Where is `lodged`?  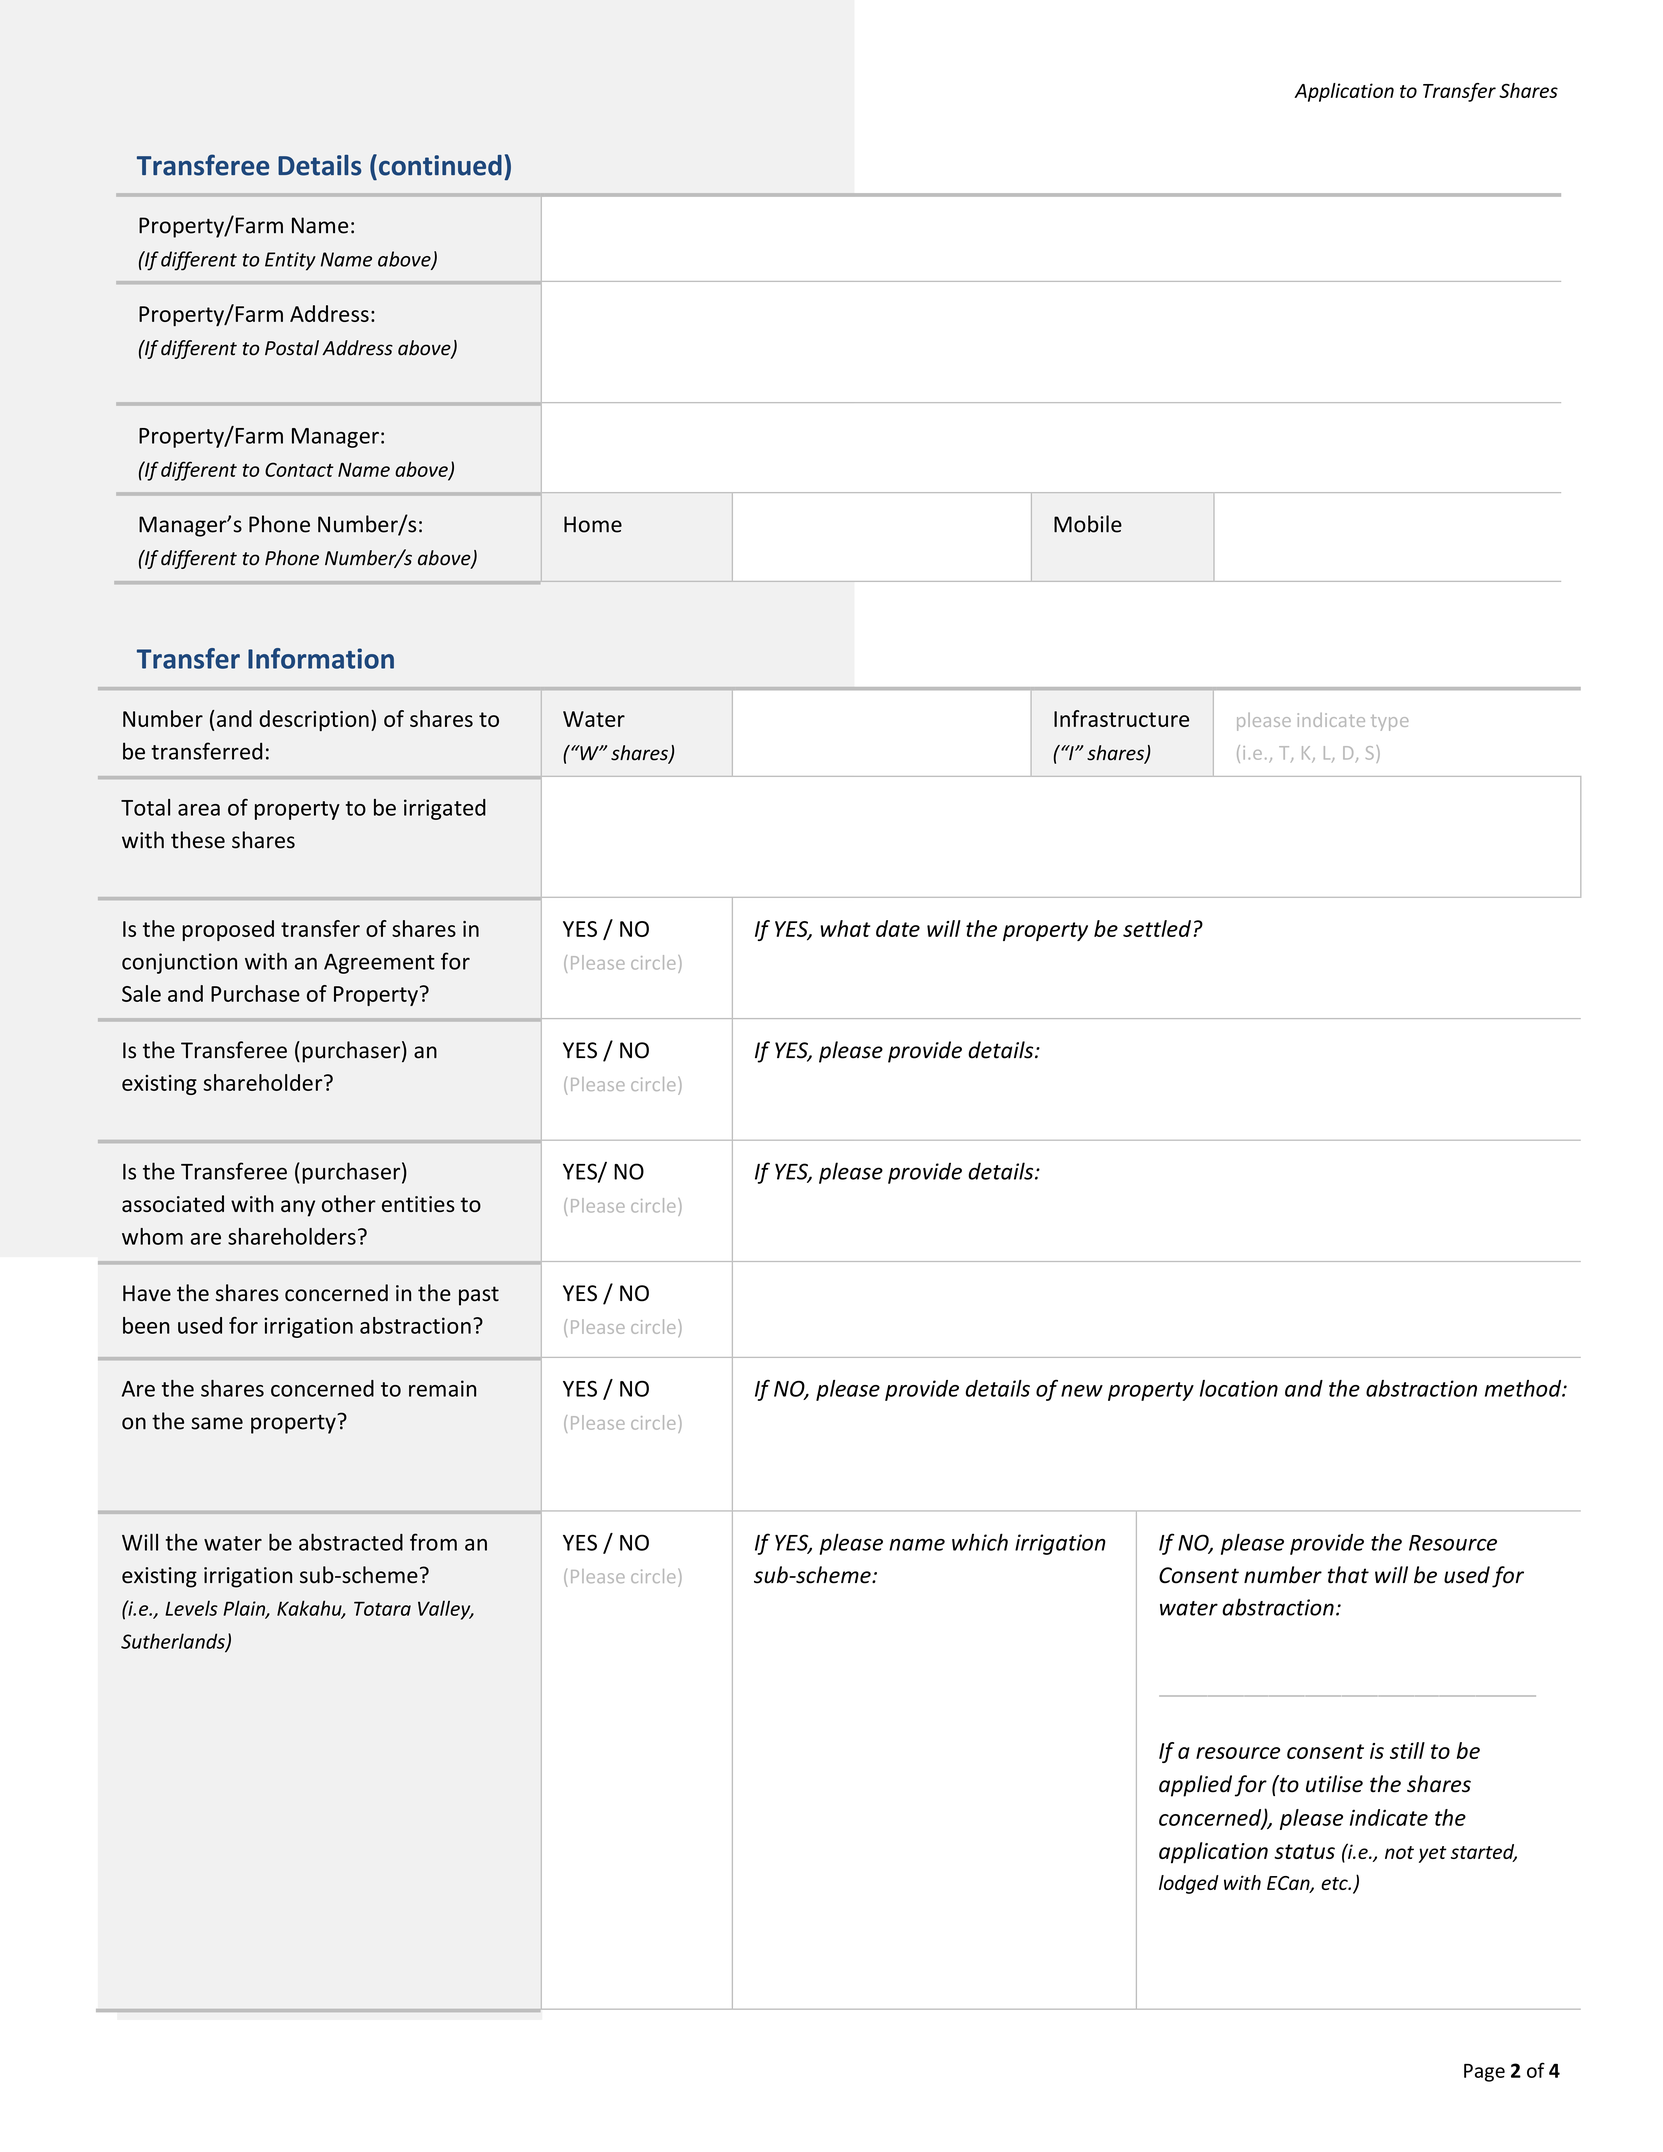 lodged is located at coordinates (1189, 1884).
